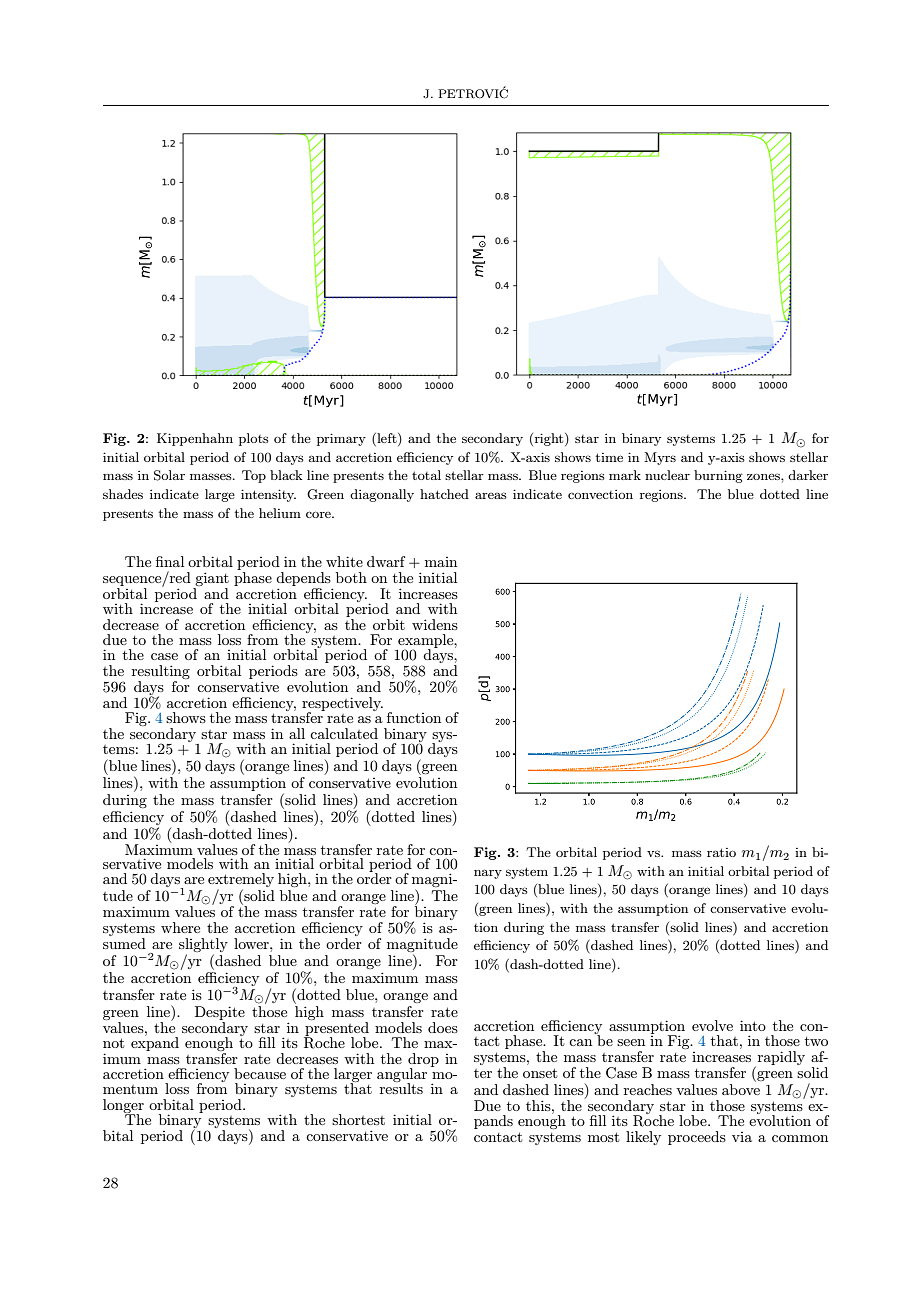  I want to click on where, so click(180, 927).
